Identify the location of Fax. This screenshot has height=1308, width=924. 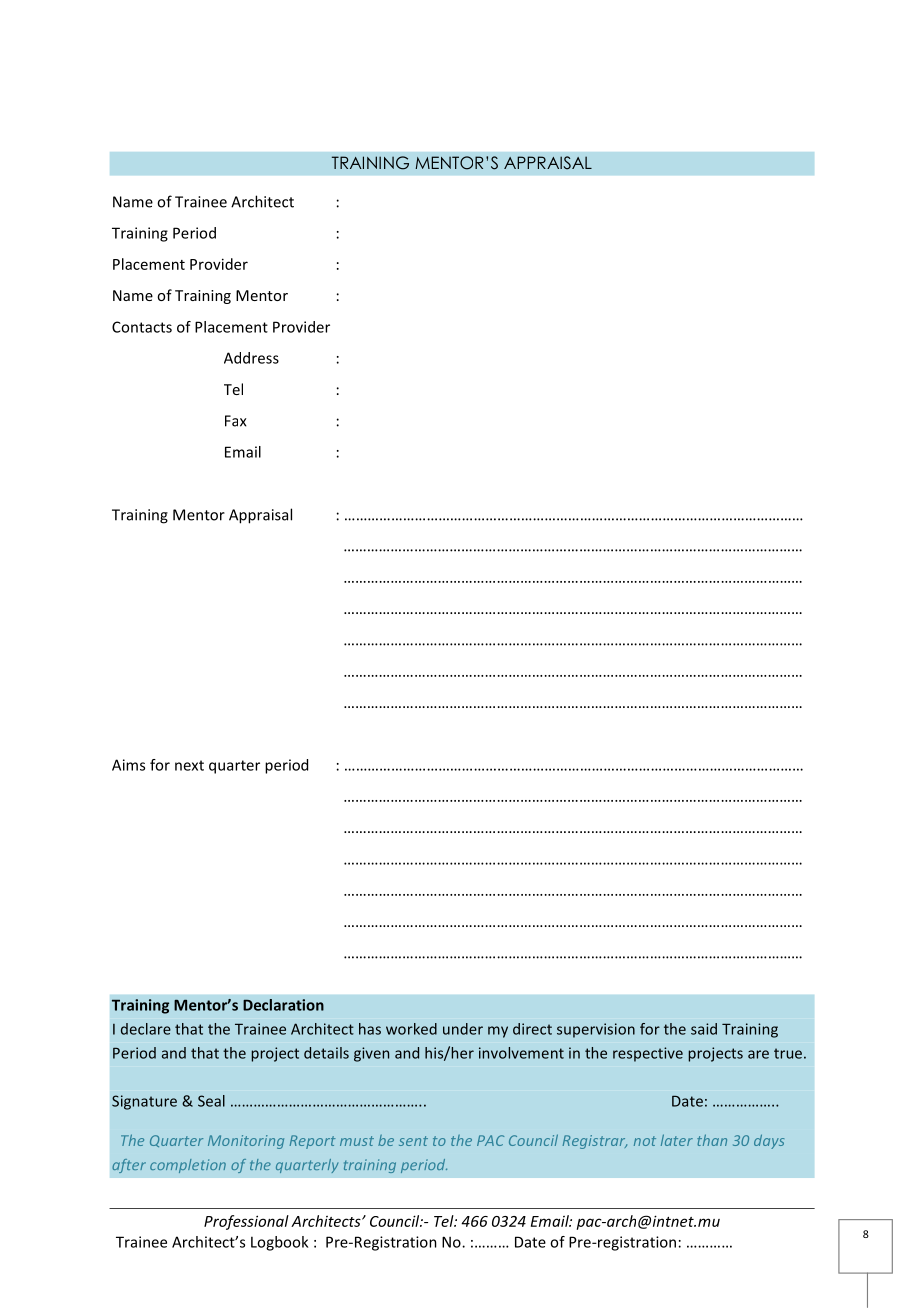
(236, 421).
